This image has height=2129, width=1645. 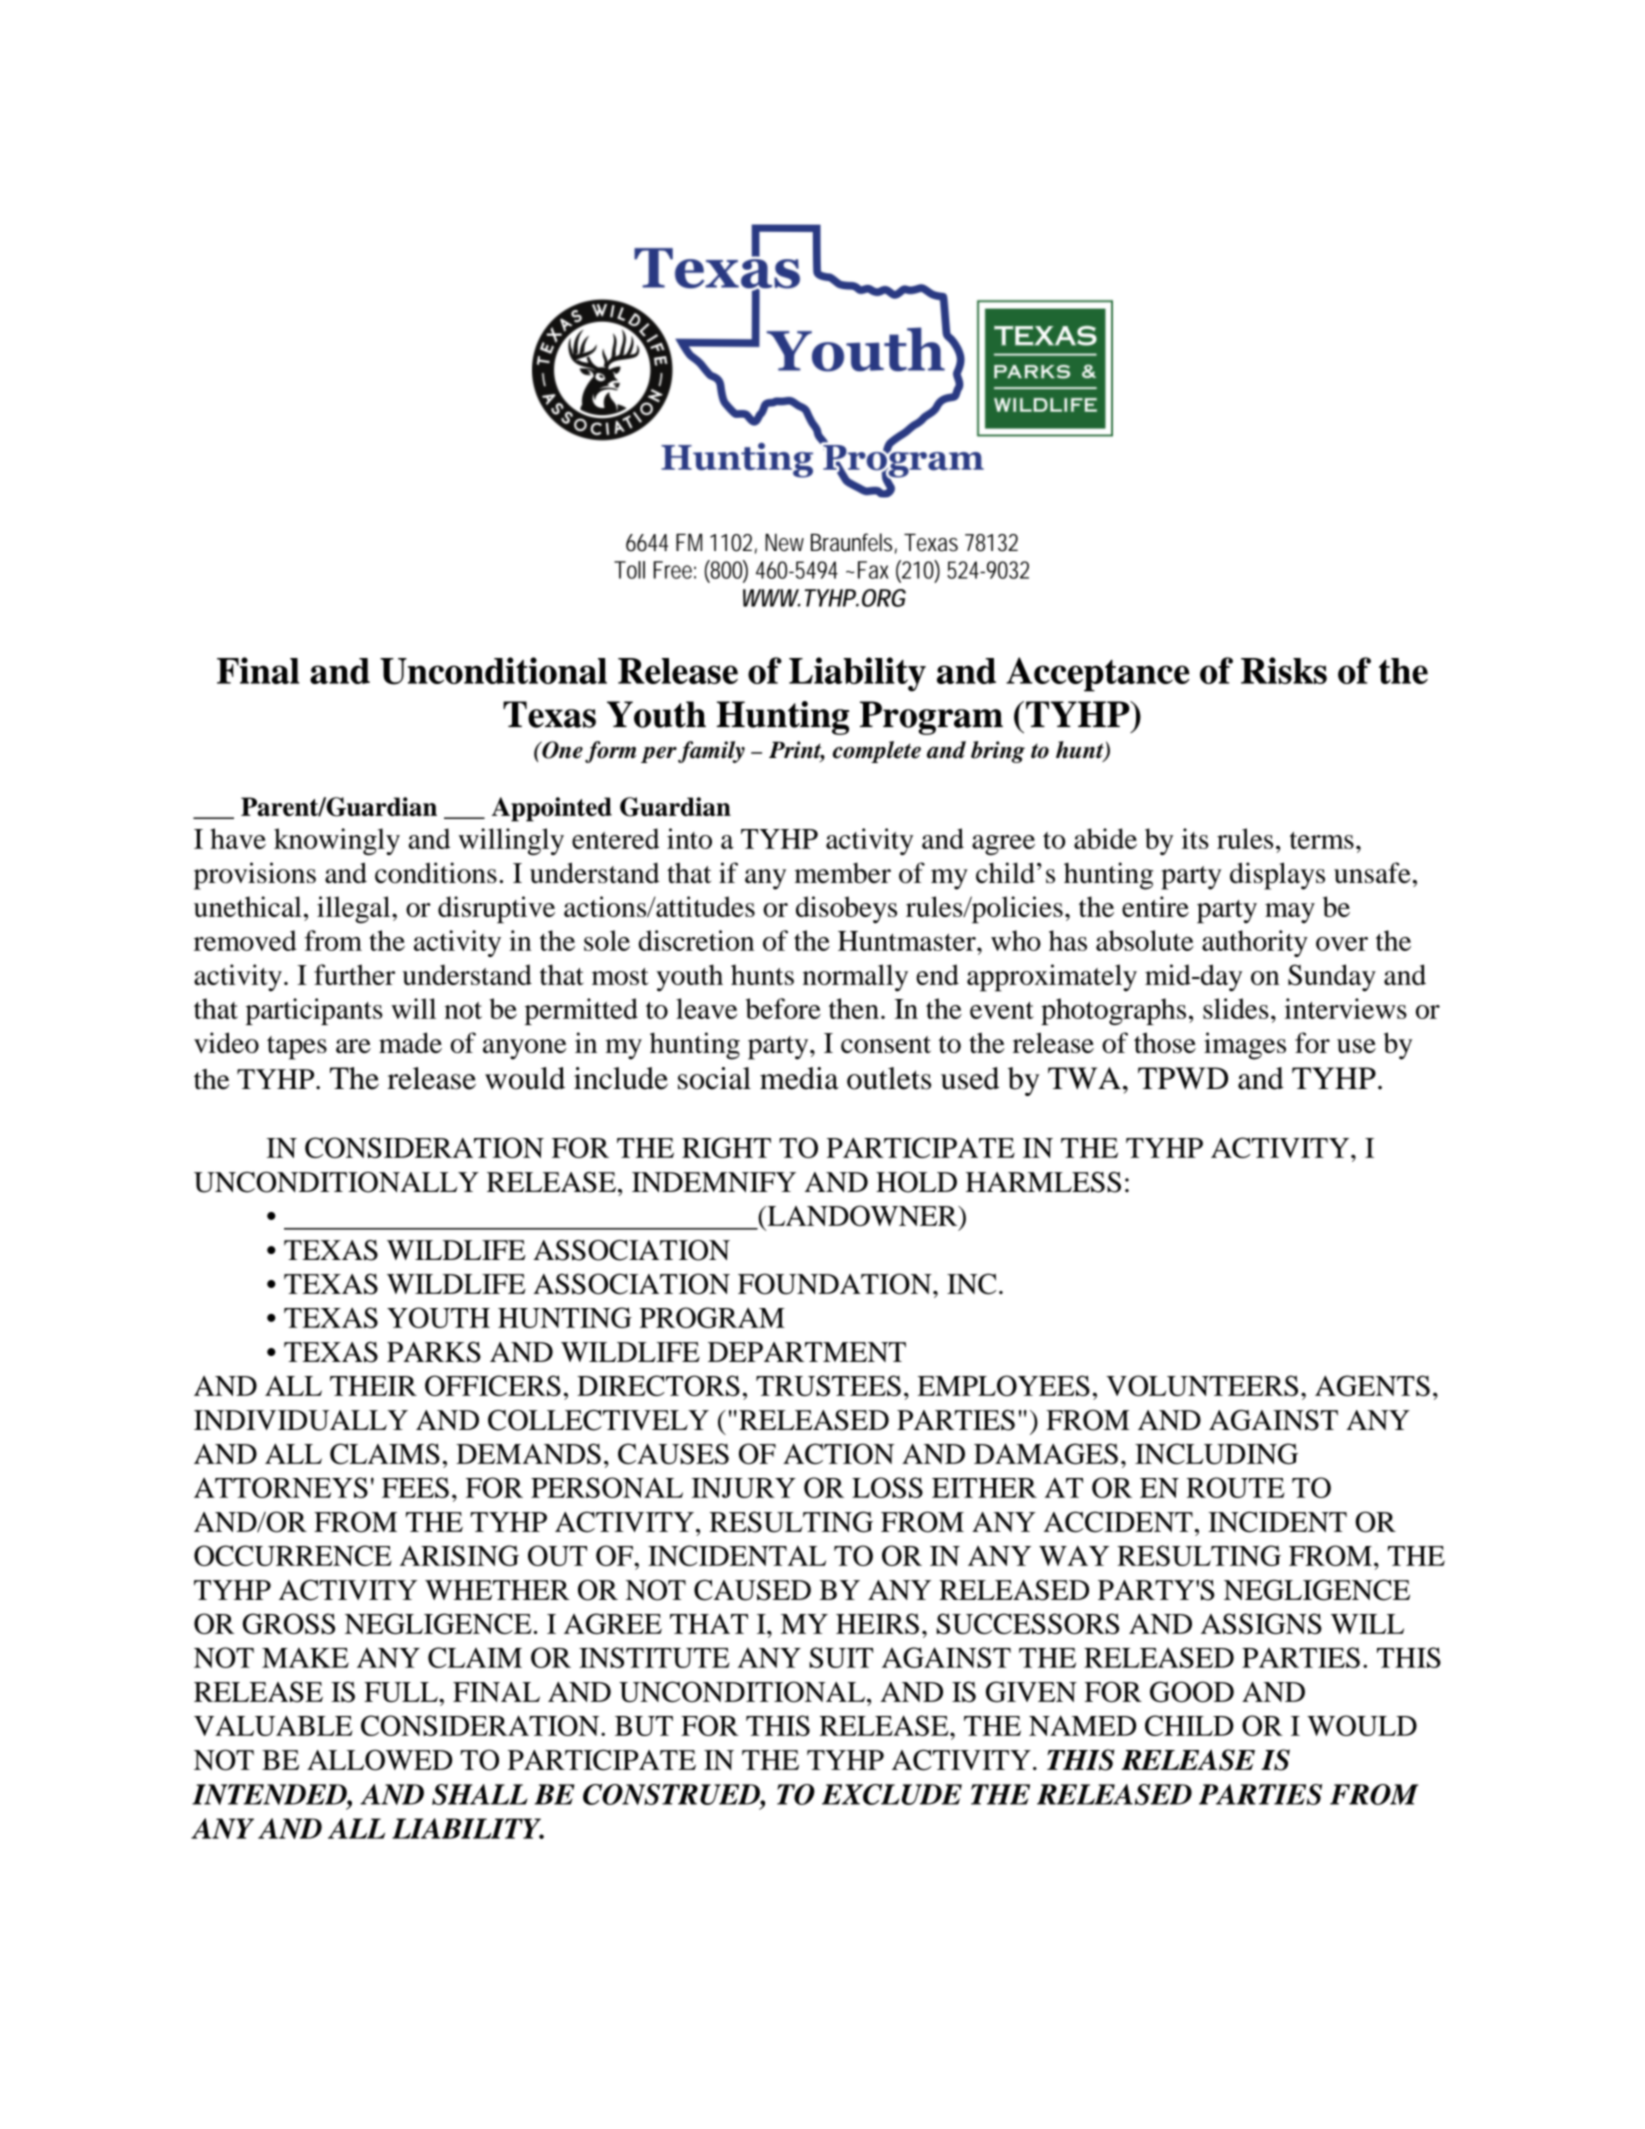 I want to click on INDEMNIFY, so click(x=714, y=1182).
